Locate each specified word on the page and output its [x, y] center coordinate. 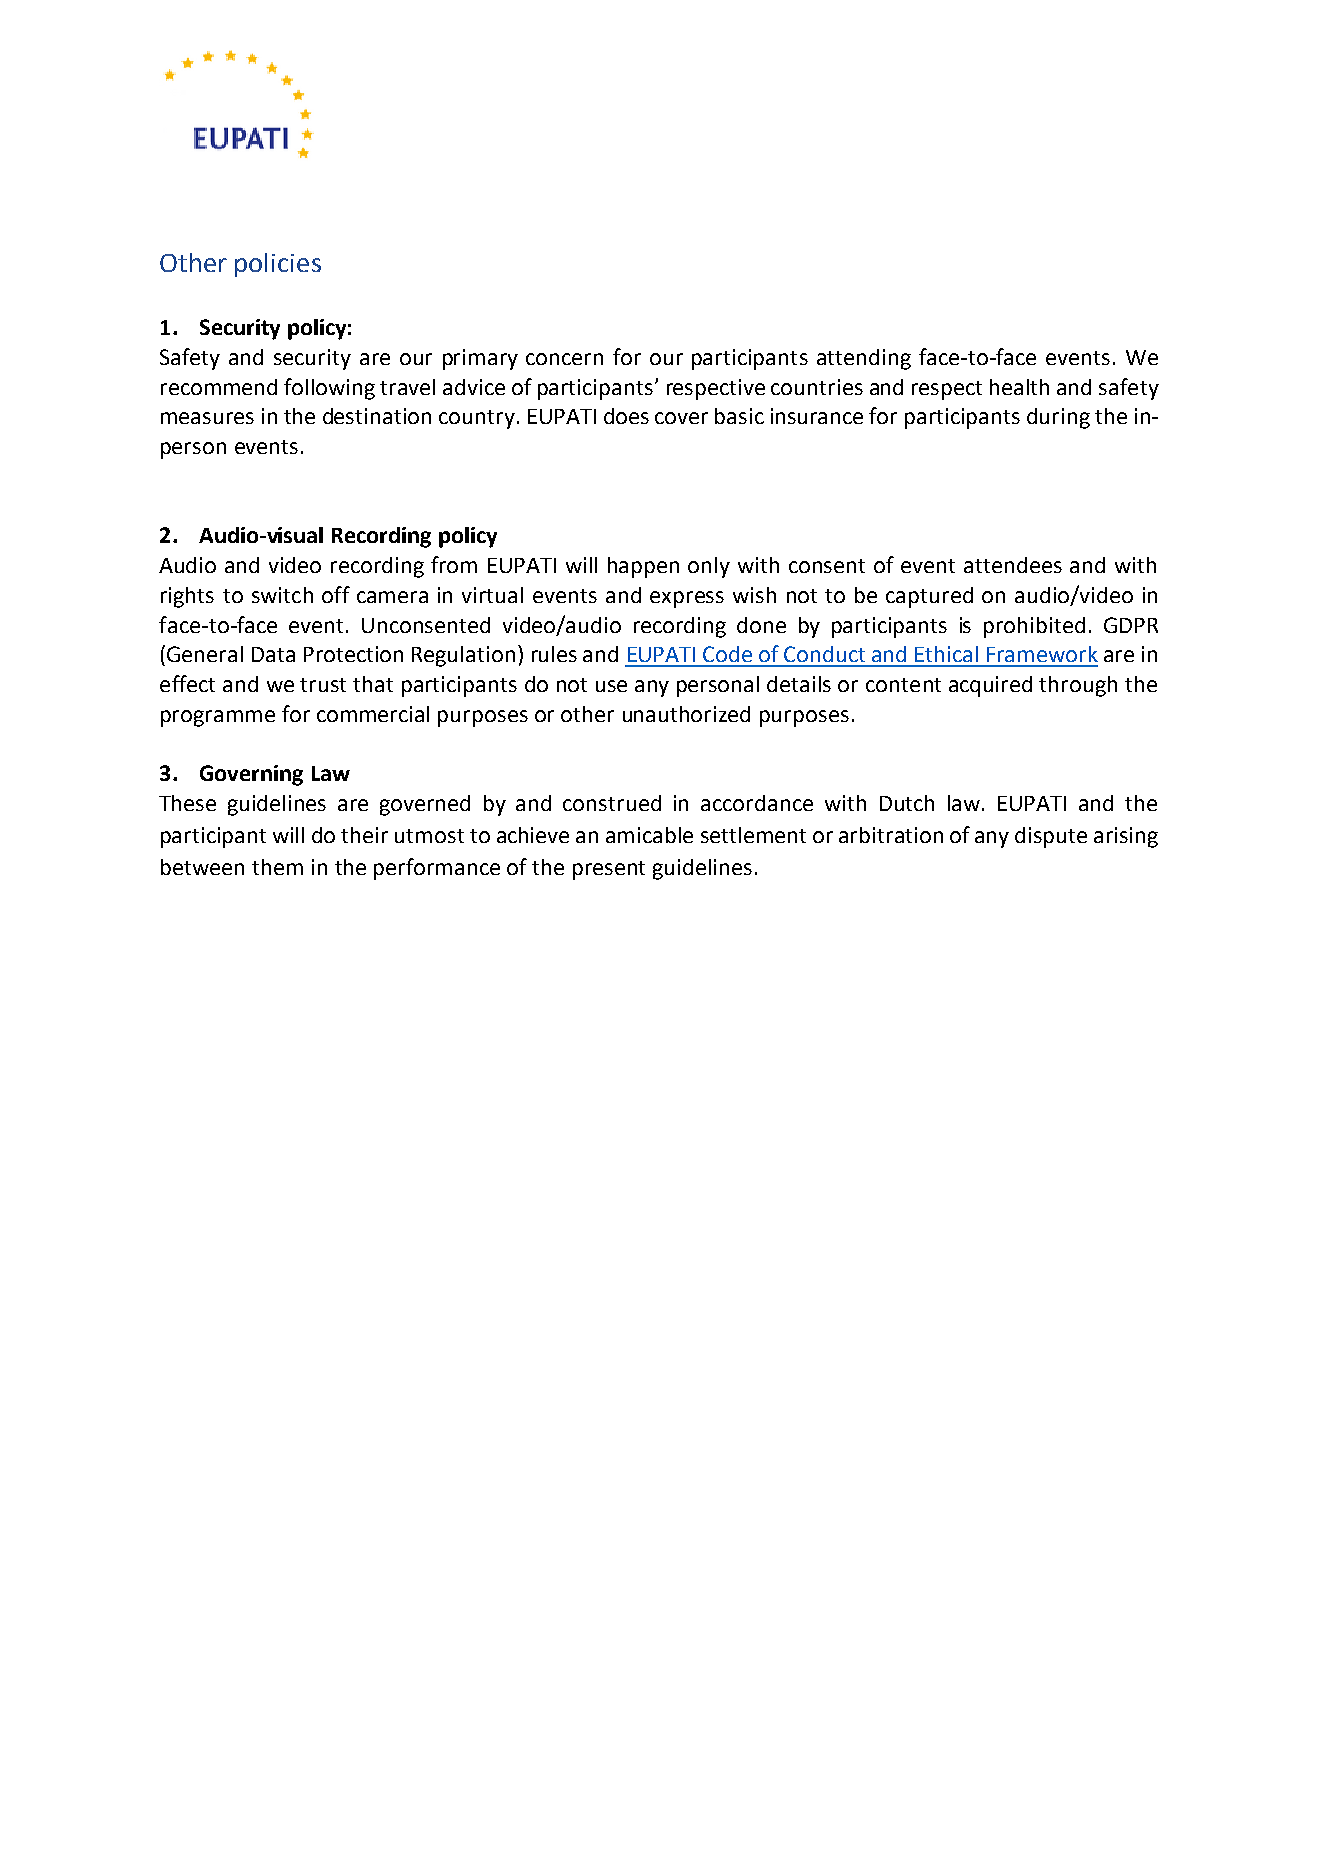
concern [564, 359]
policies [278, 265]
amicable [649, 835]
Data [273, 654]
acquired [990, 686]
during [1058, 418]
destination [377, 416]
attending [864, 359]
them [277, 867]
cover [681, 418]
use [611, 686]
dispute [1051, 837]
